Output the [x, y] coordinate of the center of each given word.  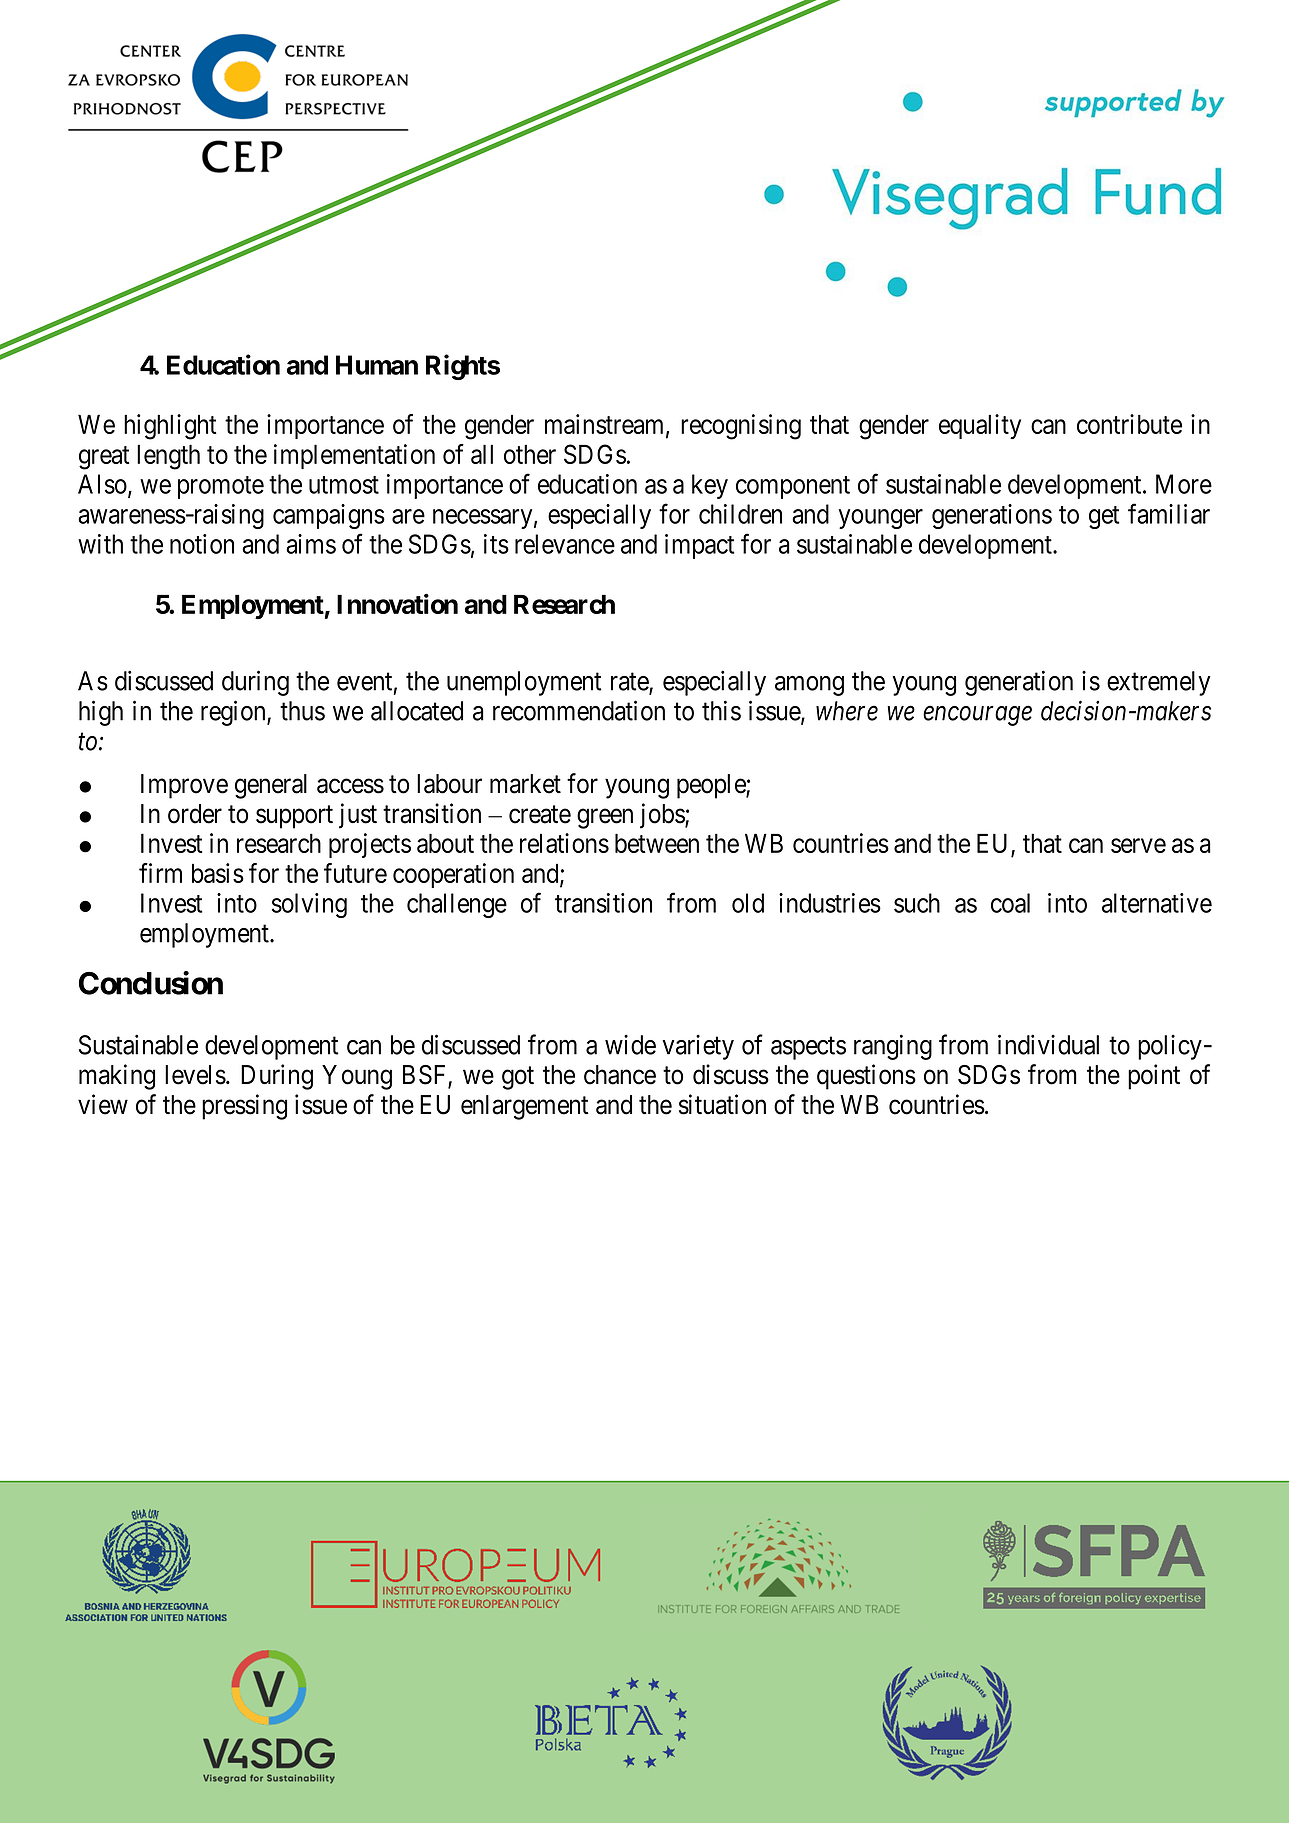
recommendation [579, 710]
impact [700, 546]
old [748, 903]
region [234, 713]
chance [620, 1075]
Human [377, 365]
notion [202, 544]
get [1104, 517]
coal [1010, 903]
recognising [741, 427]
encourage [977, 716]
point [1154, 1077]
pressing [244, 1107]
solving [309, 905]
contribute [1129, 424]
